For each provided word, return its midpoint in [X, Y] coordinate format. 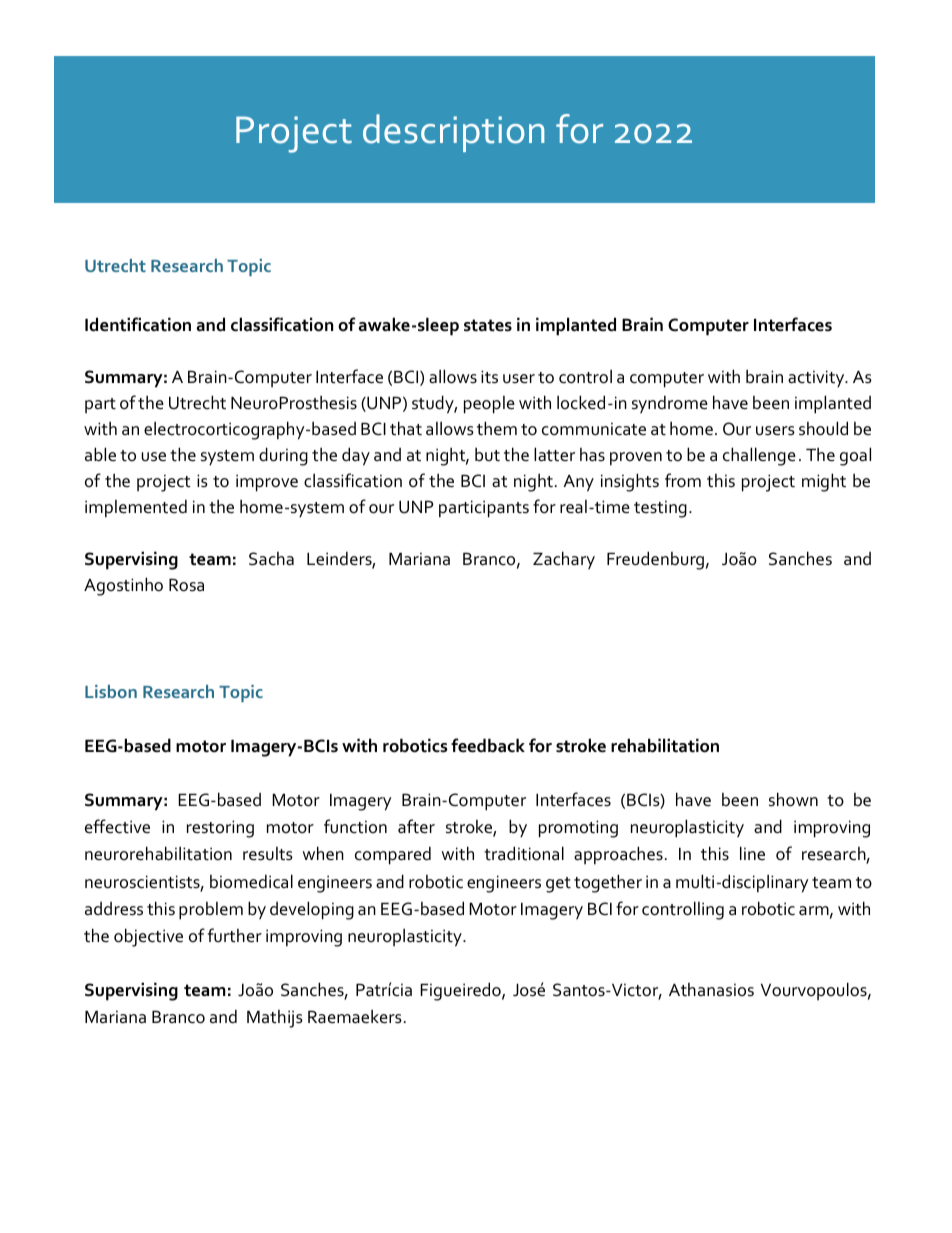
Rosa [186, 585]
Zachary [564, 560]
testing [660, 509]
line [752, 853]
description [453, 133]
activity [817, 378]
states [488, 325]
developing [312, 910]
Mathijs [275, 1019]
